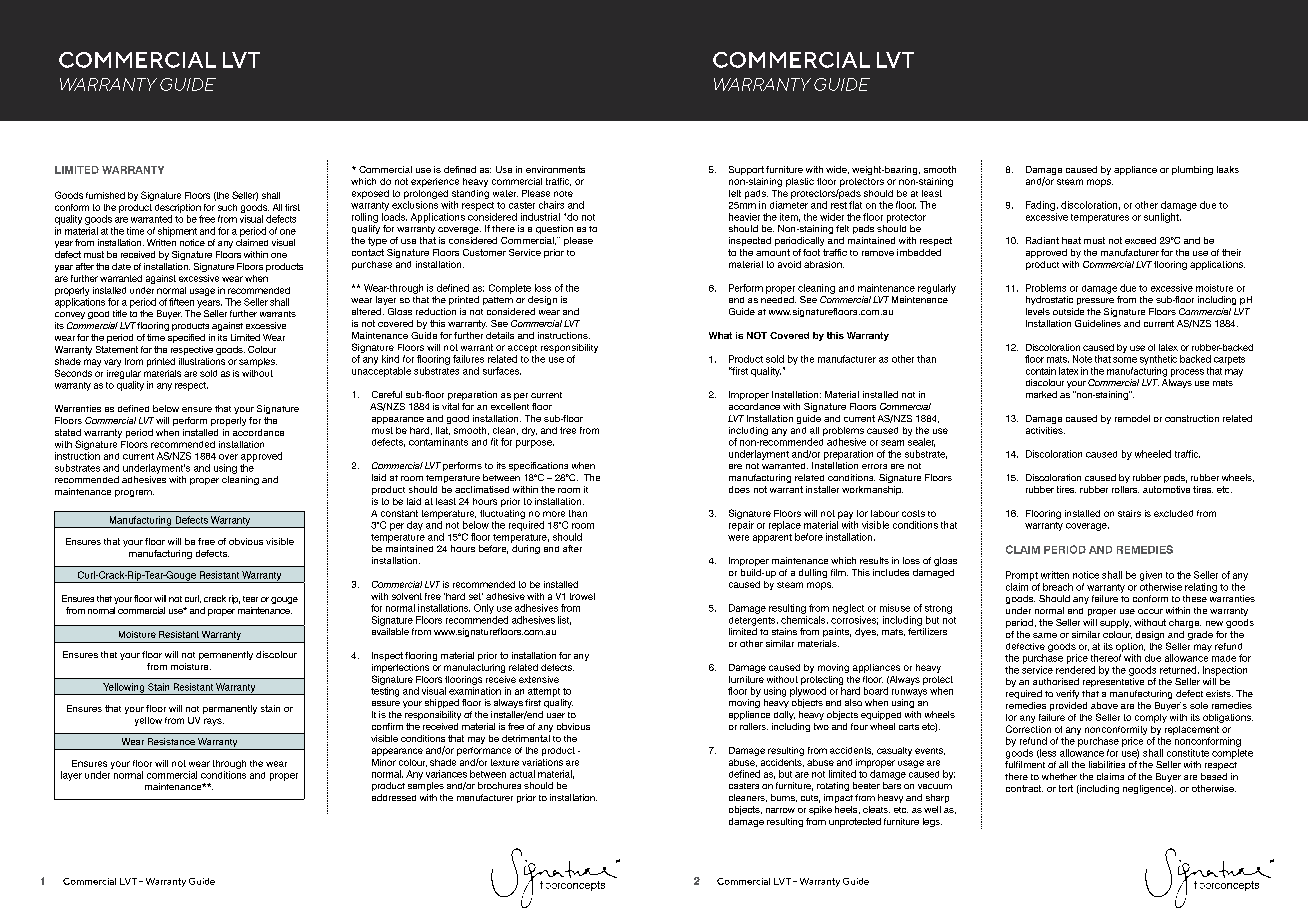 The width and height of the document is (1308, 924). Describe the element at coordinates (1040, 206) in the document. I see `Fading` at that location.
